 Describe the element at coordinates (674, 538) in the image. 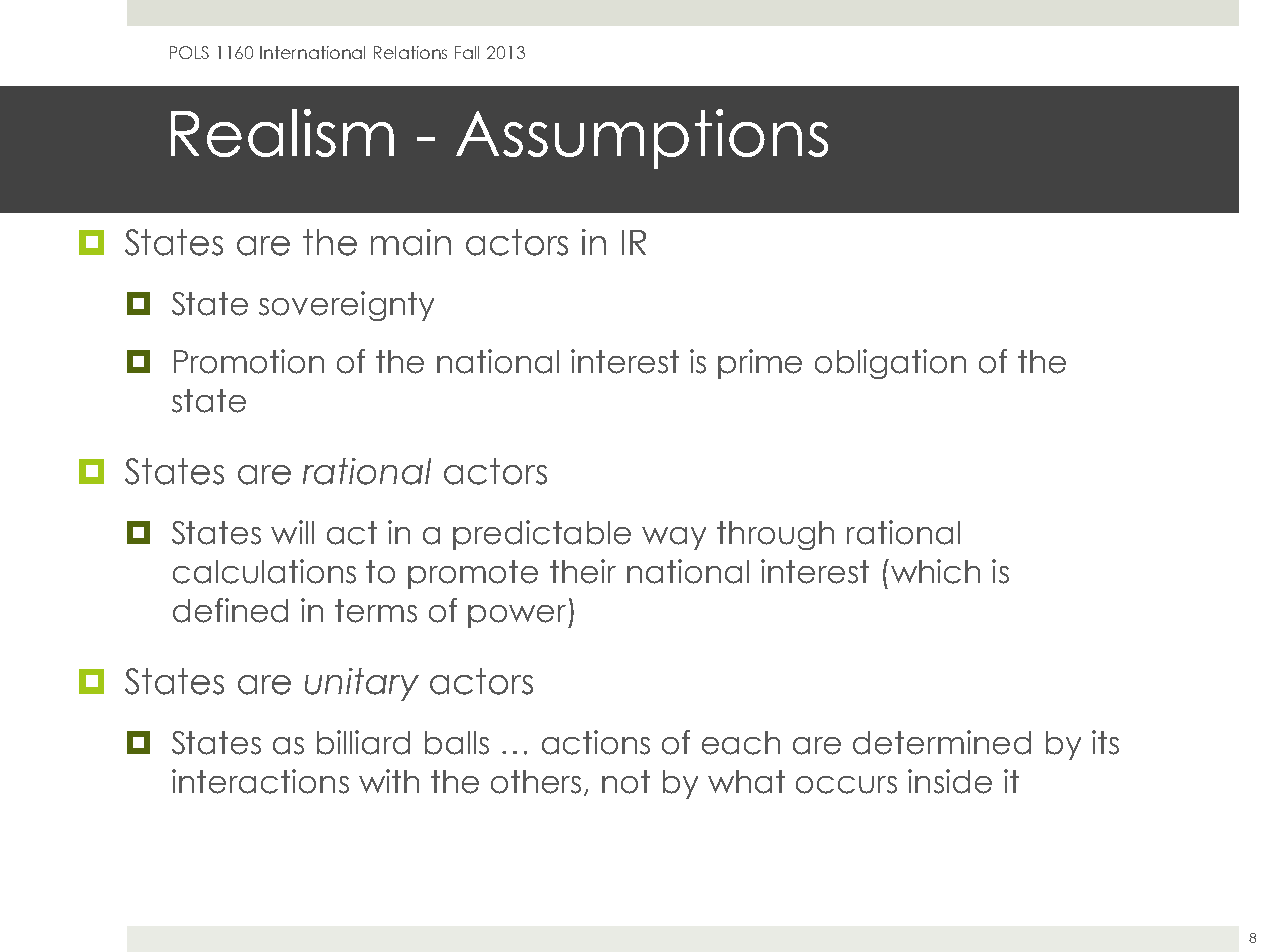

I see `way` at that location.
